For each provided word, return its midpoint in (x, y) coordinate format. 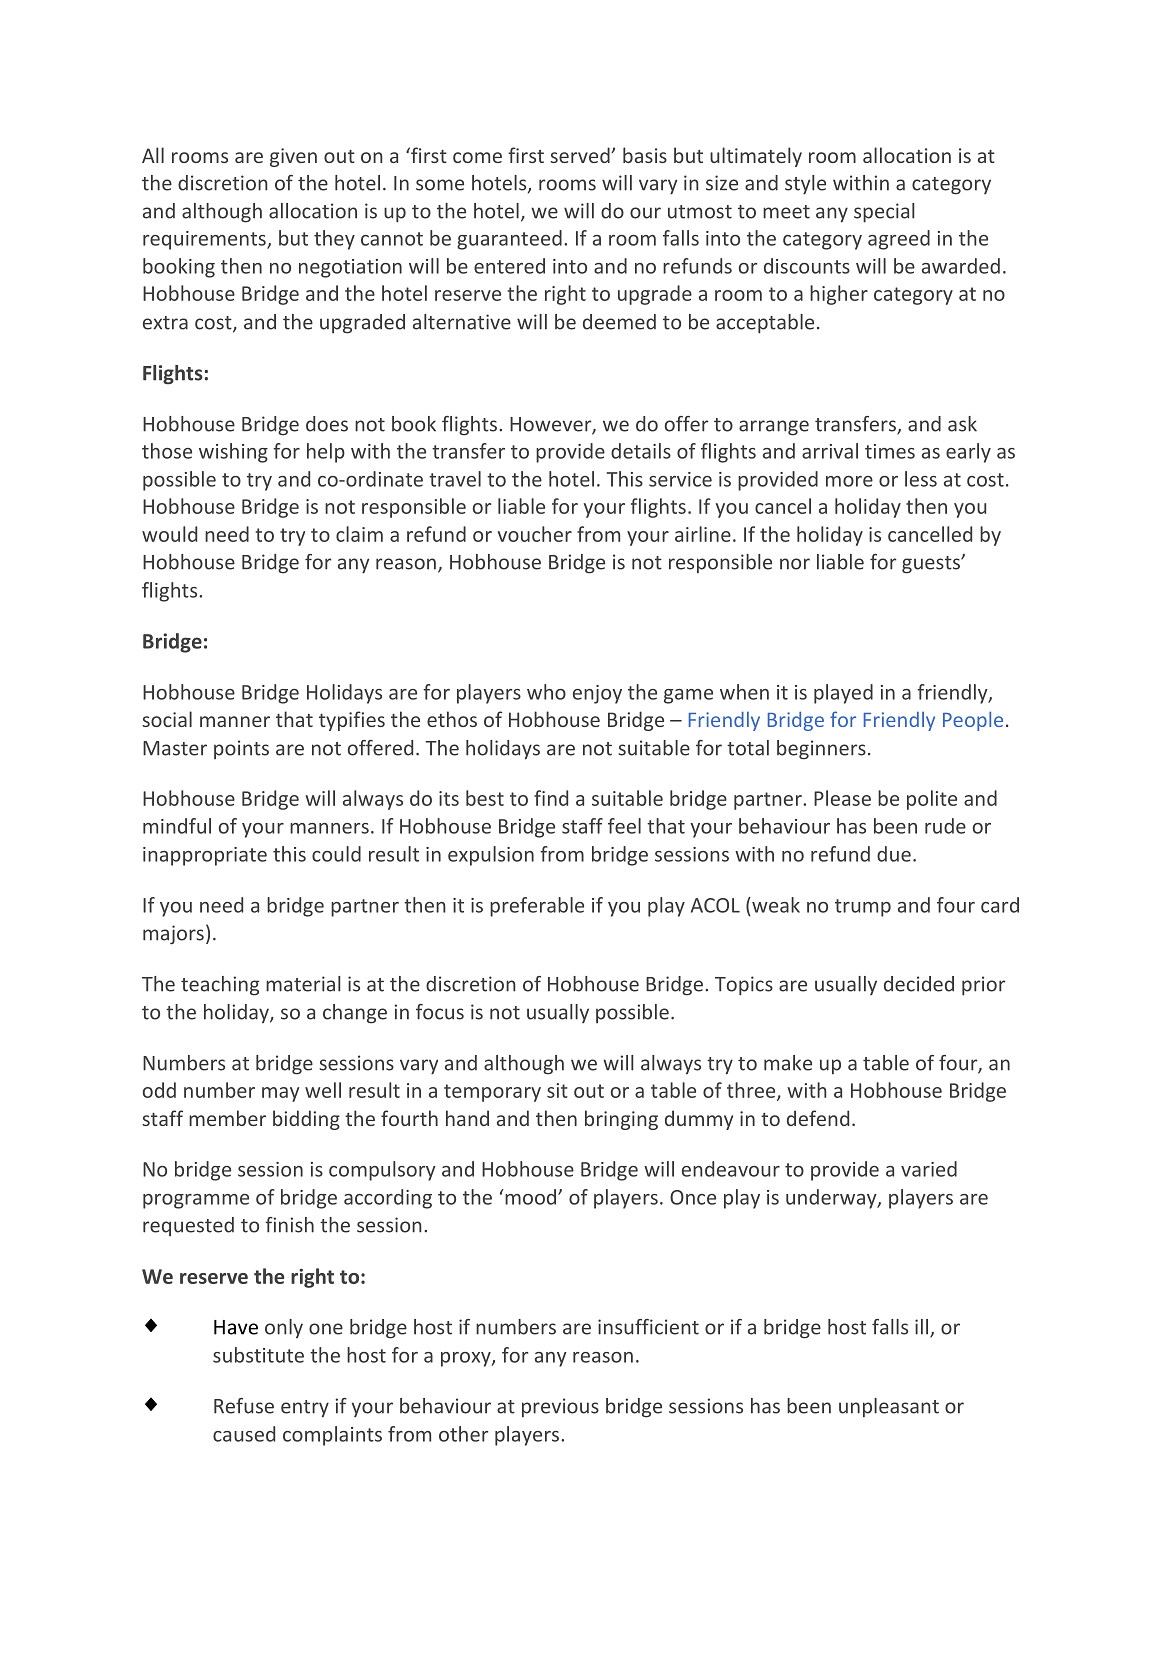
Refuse (244, 1406)
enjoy (597, 694)
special (884, 213)
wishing (233, 453)
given (293, 157)
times (890, 451)
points (241, 749)
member (227, 1118)
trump (863, 908)
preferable (537, 907)
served (581, 155)
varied (929, 1169)
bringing (621, 1120)
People (973, 721)
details (641, 451)
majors (173, 935)
